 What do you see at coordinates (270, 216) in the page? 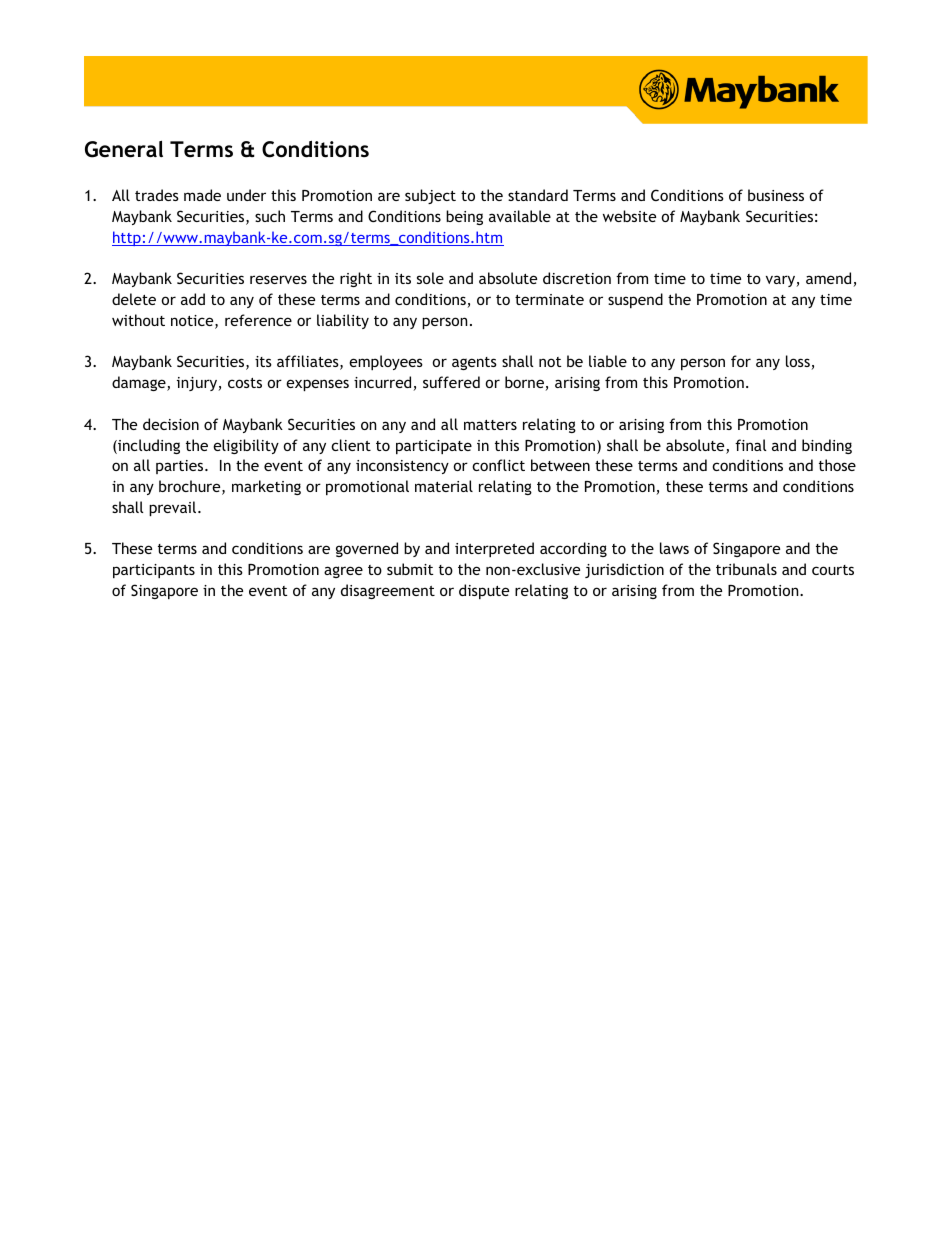
I see `such` at bounding box center [270, 216].
